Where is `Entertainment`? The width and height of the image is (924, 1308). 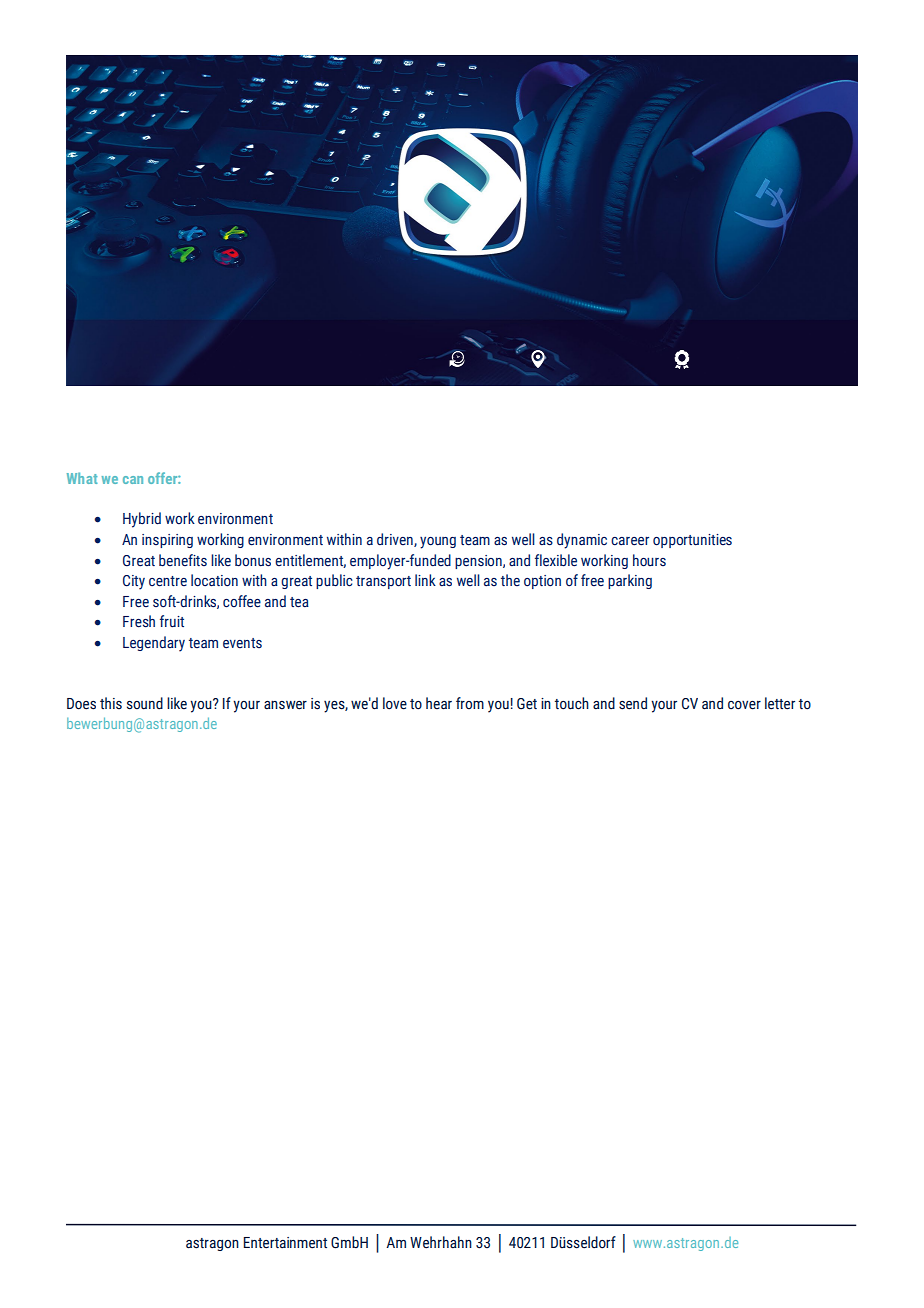
Entertainment is located at coordinates (285, 1243).
